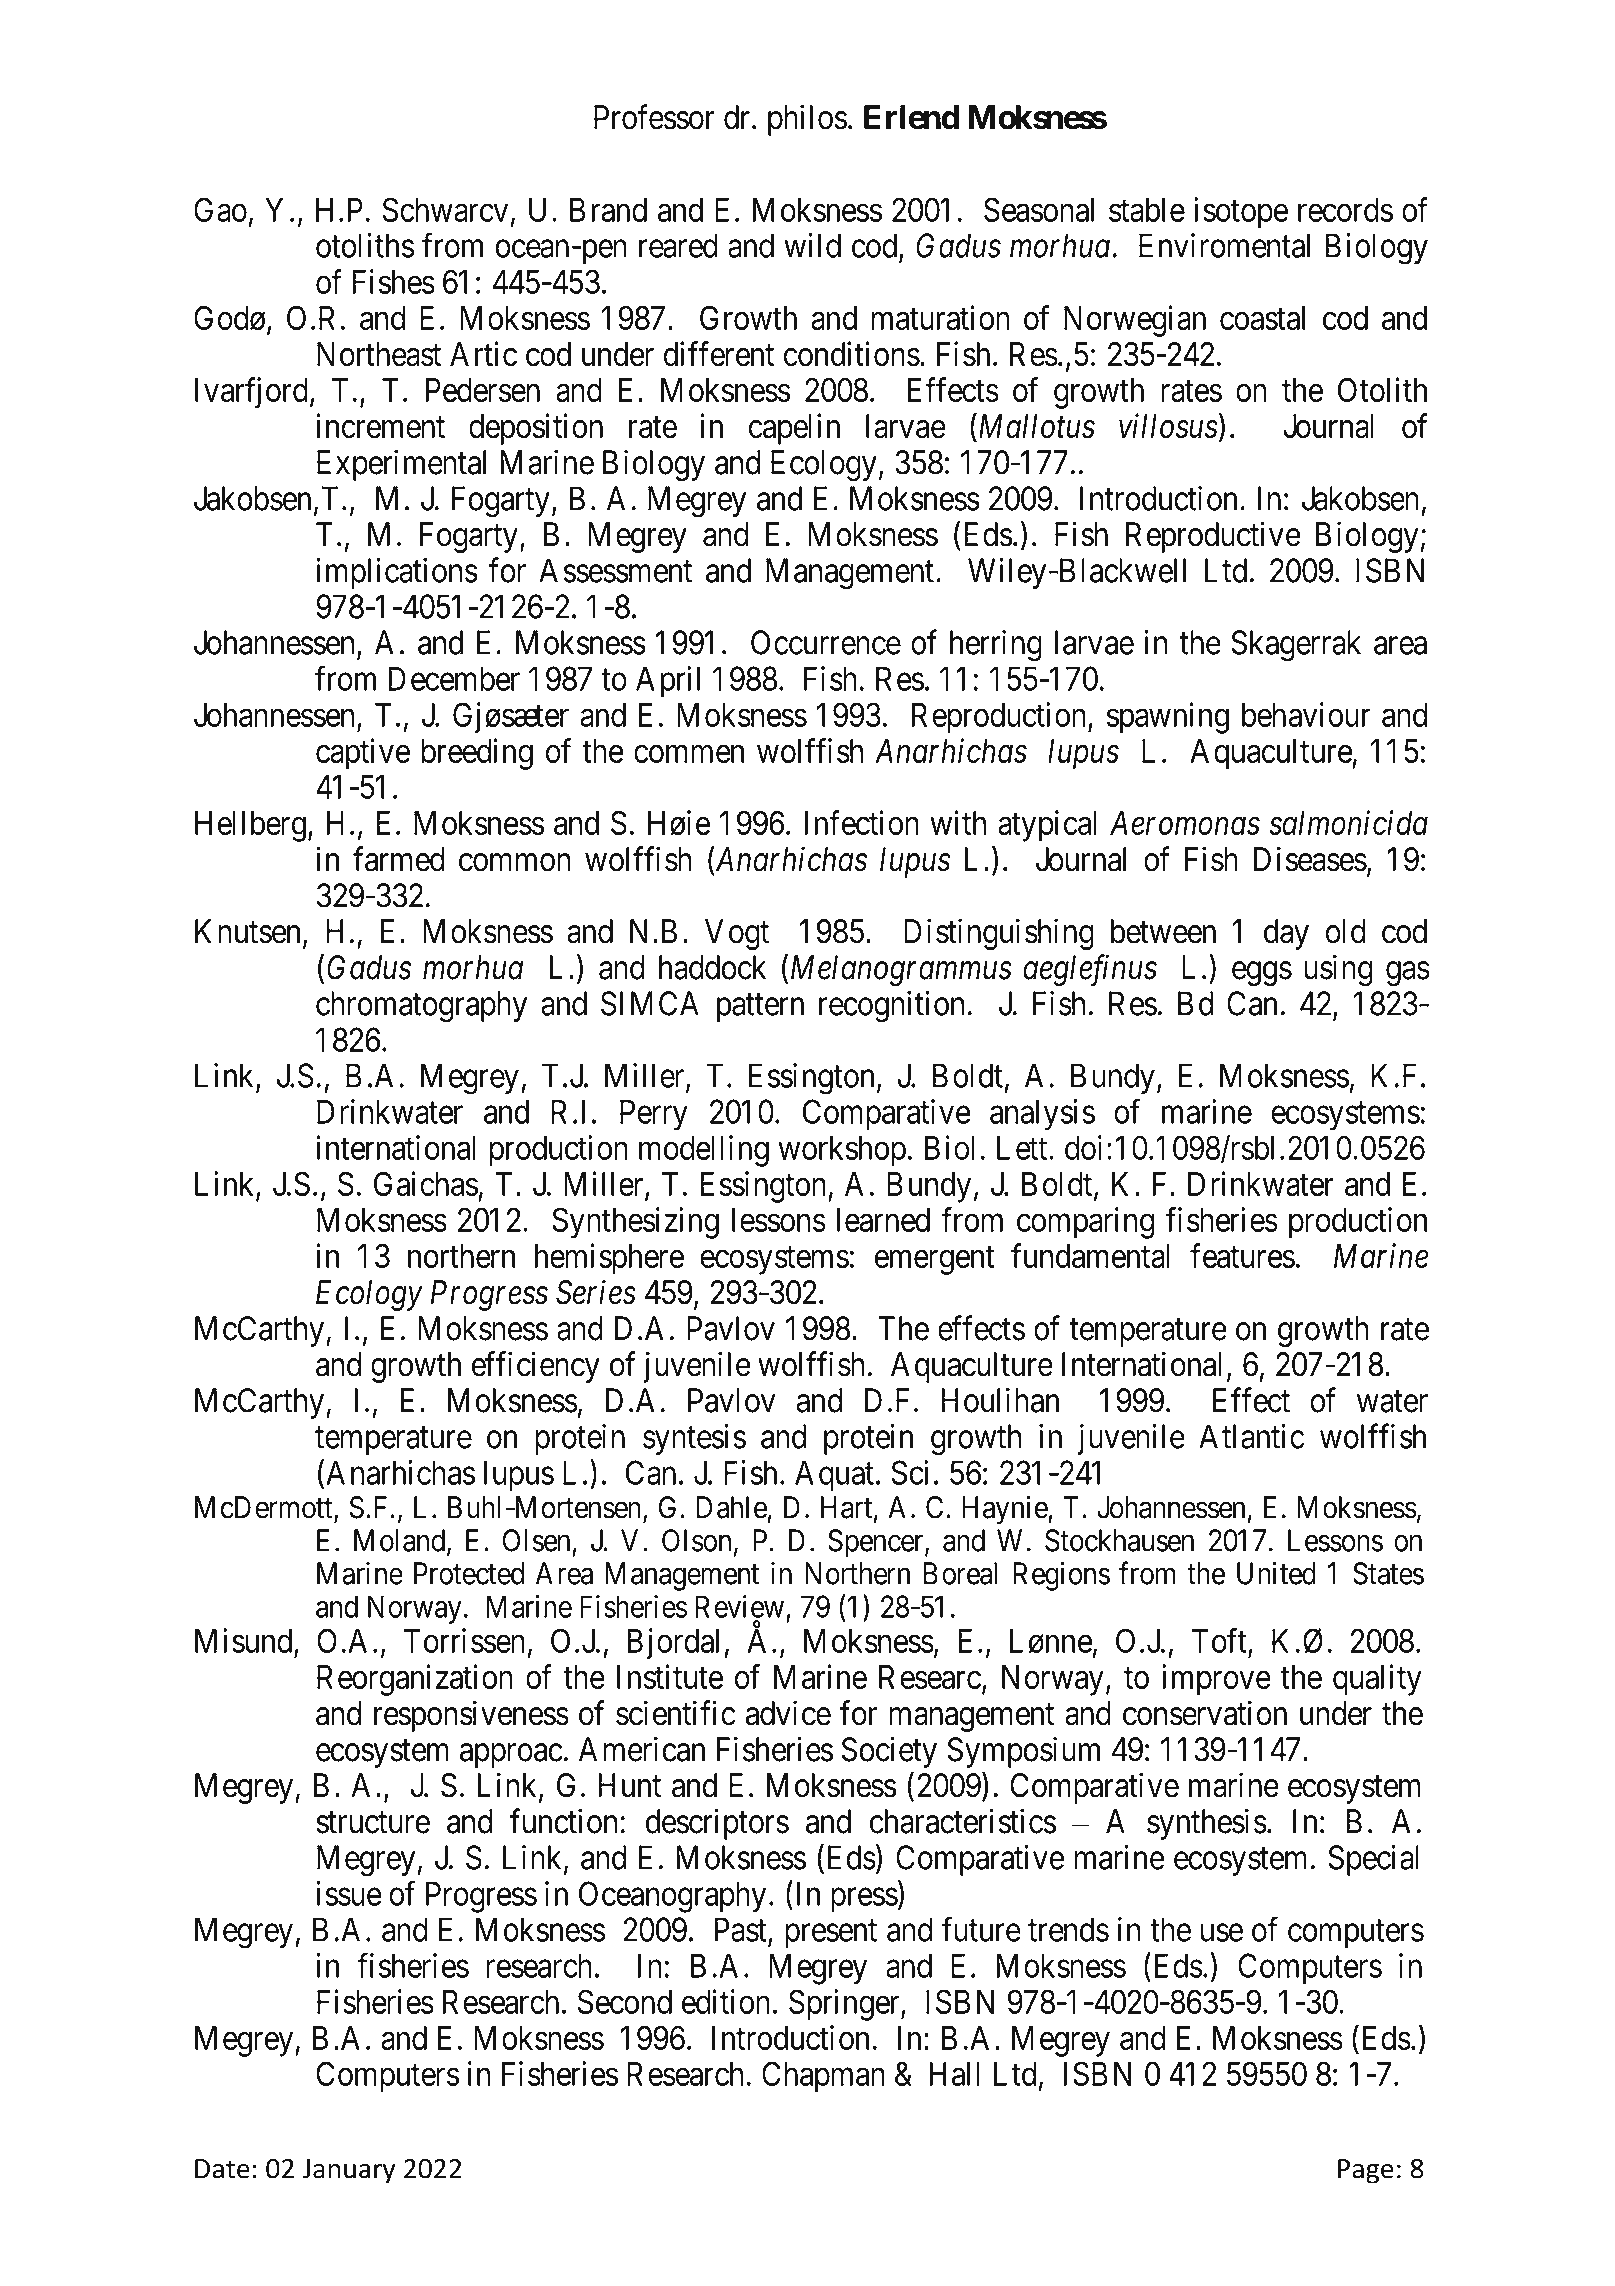  I want to click on Infection, so click(862, 822).
